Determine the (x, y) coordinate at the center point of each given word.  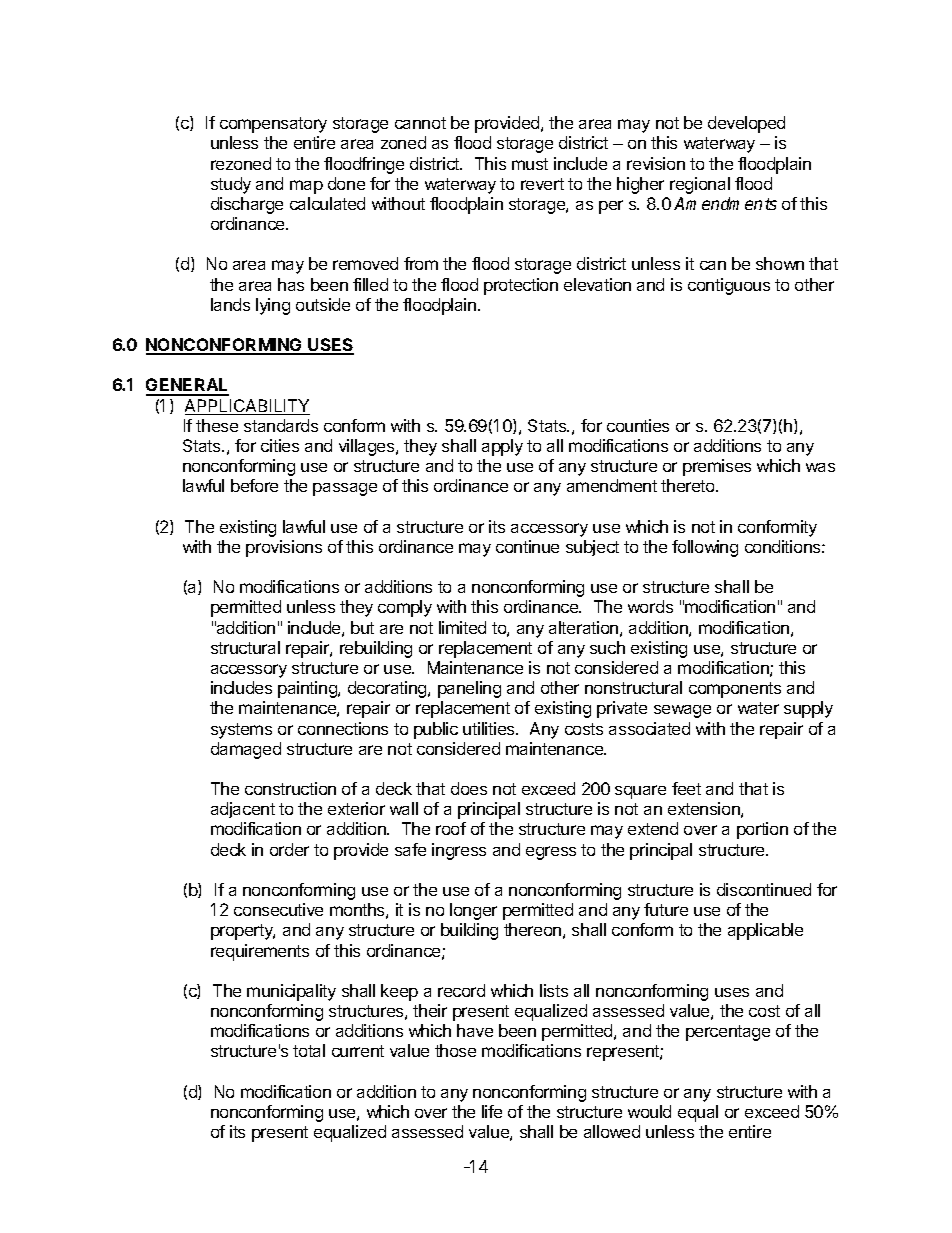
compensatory (273, 125)
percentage (728, 1033)
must (530, 164)
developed (746, 124)
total (309, 1050)
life (492, 1111)
